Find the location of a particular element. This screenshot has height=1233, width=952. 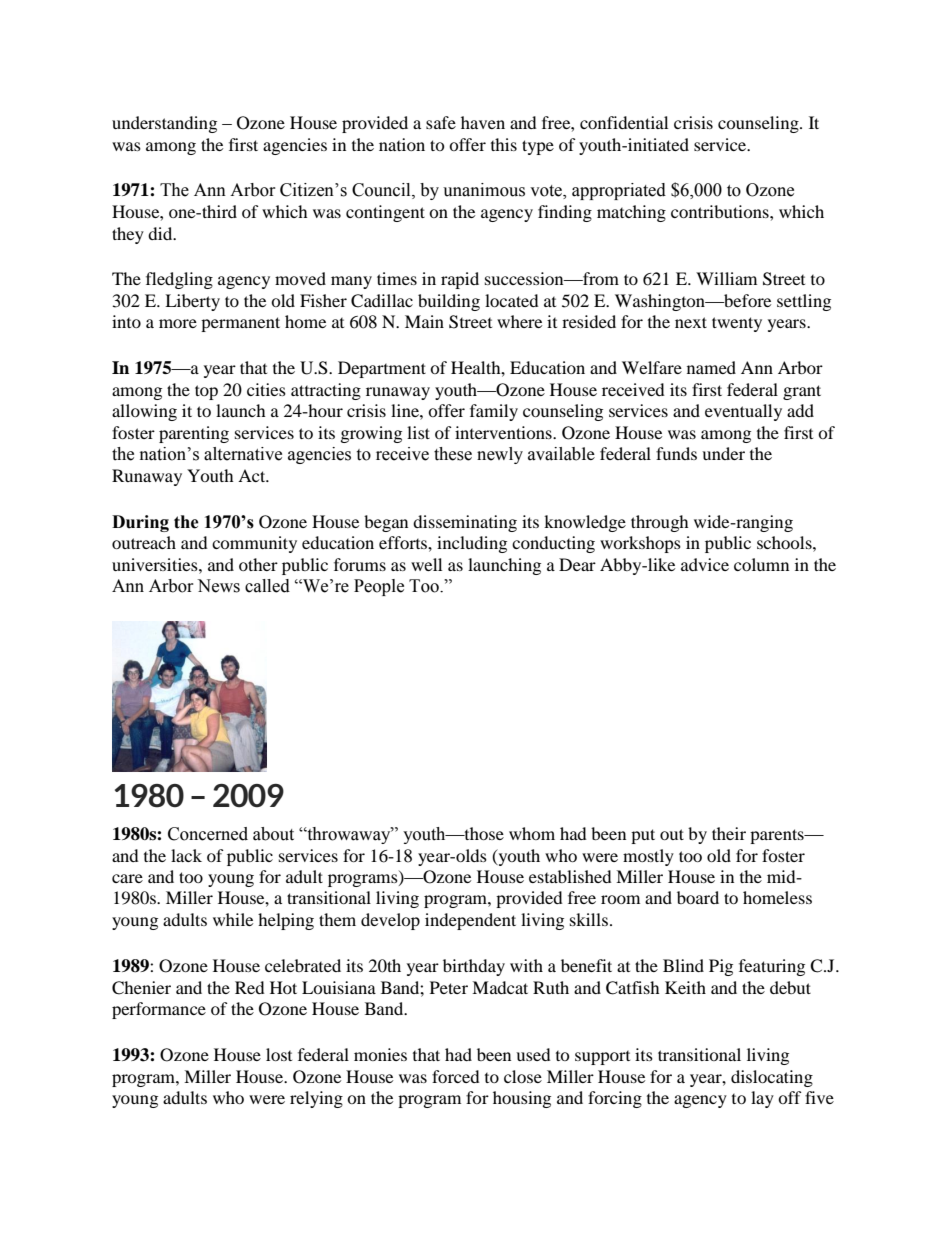

this is located at coordinates (504, 144).
